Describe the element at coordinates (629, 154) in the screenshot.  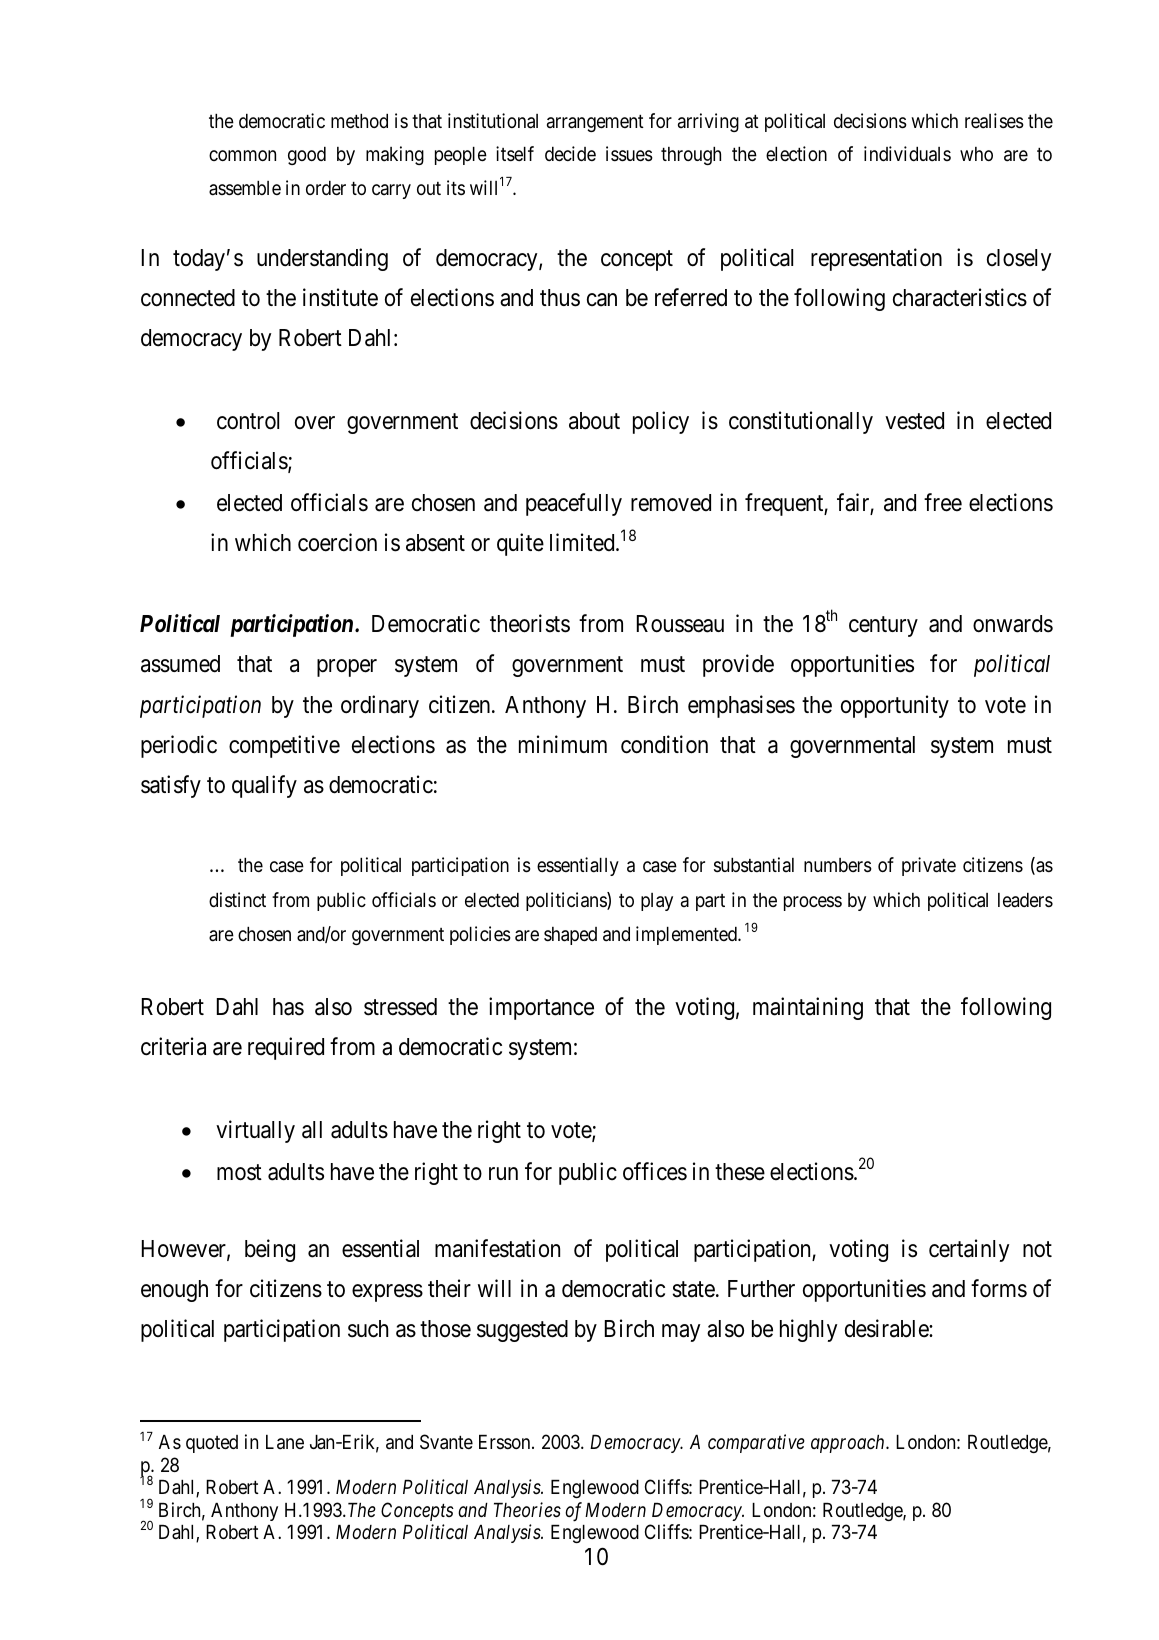
I see `issues` at that location.
